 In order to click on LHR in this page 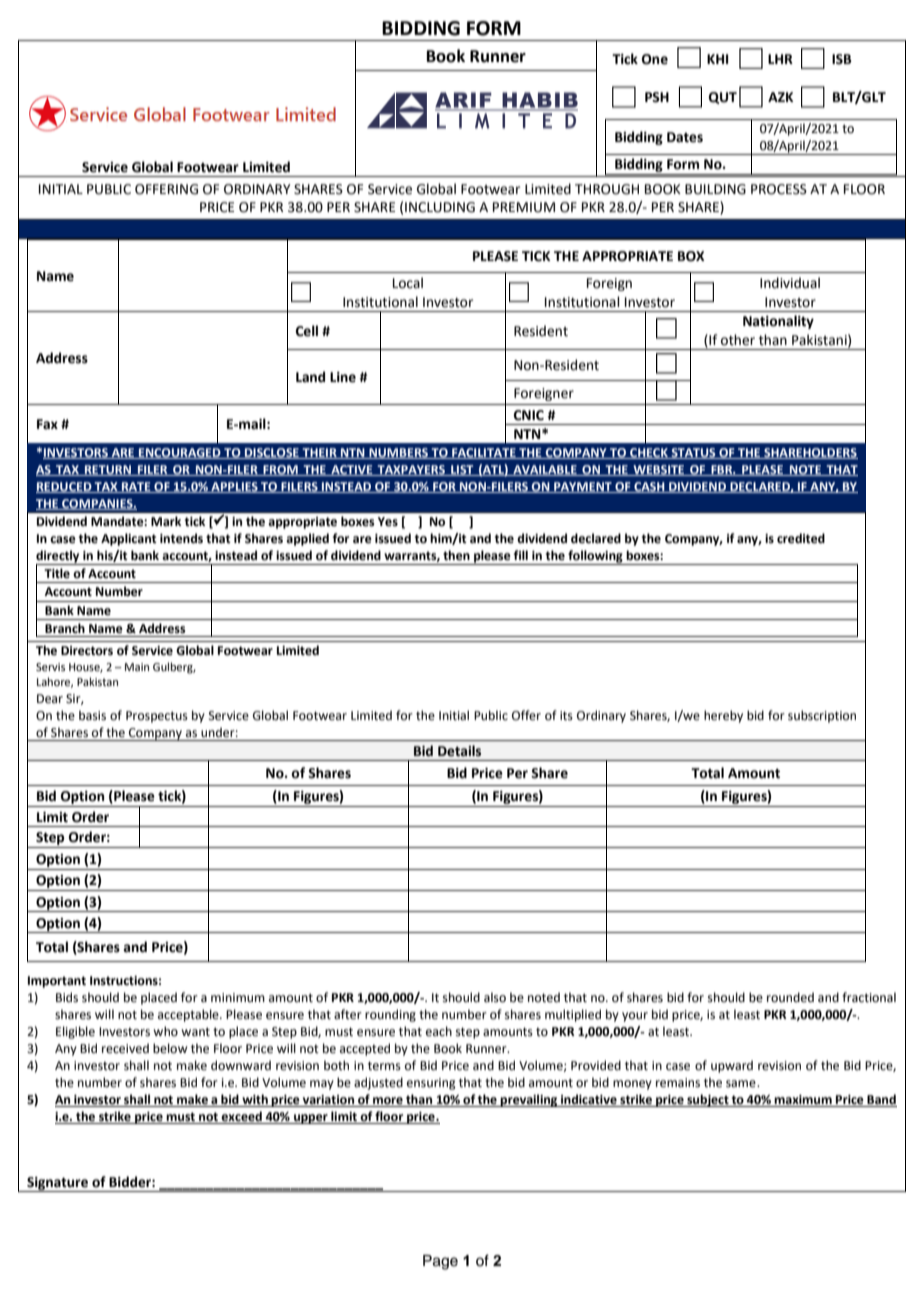, I will do `click(780, 59)`.
